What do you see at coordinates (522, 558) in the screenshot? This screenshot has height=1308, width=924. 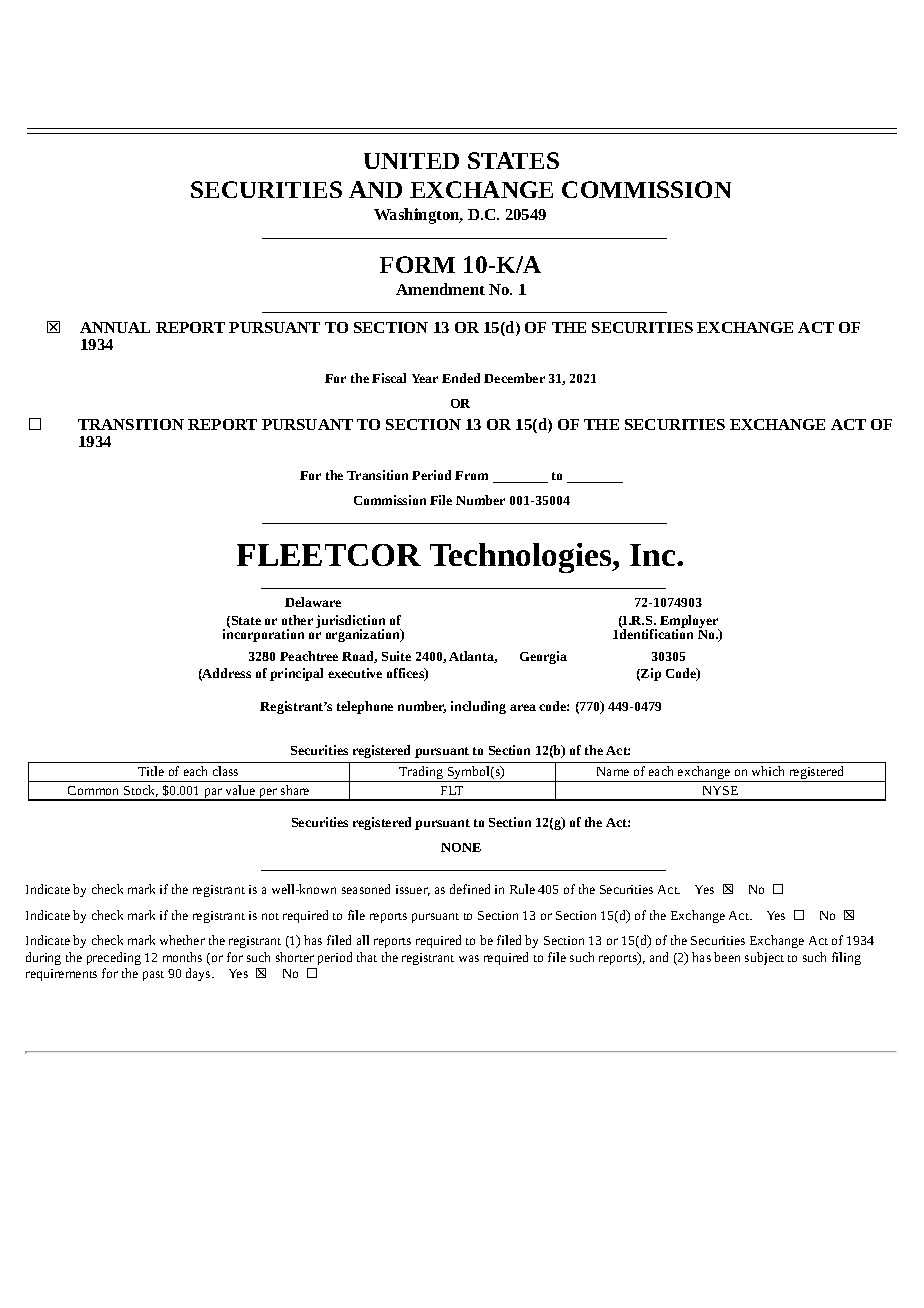 I see `Technologies` at bounding box center [522, 558].
